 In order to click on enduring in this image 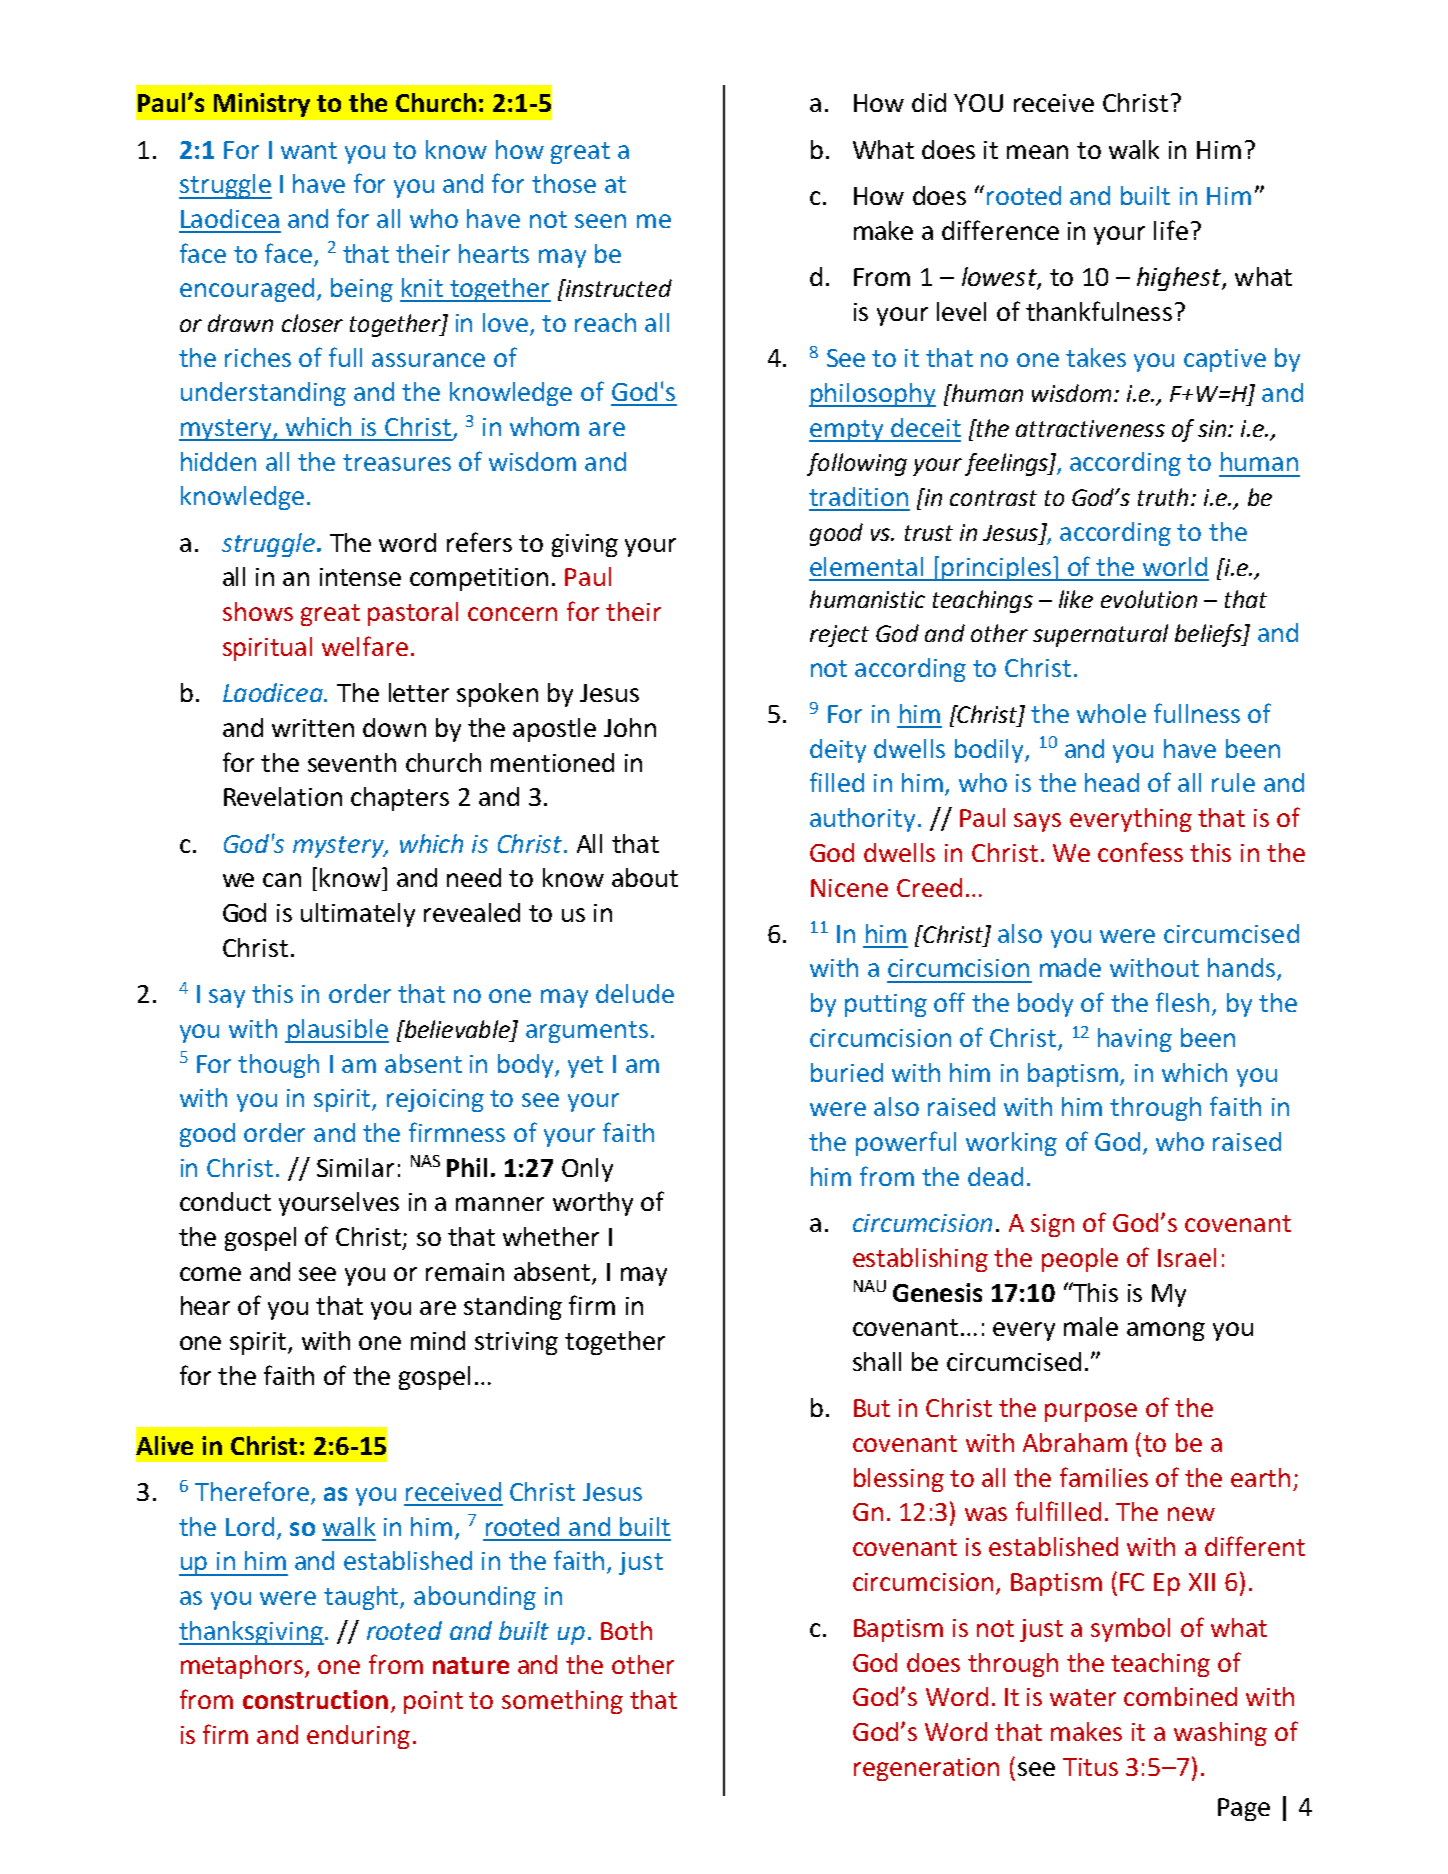, I will do `click(358, 1737)`.
